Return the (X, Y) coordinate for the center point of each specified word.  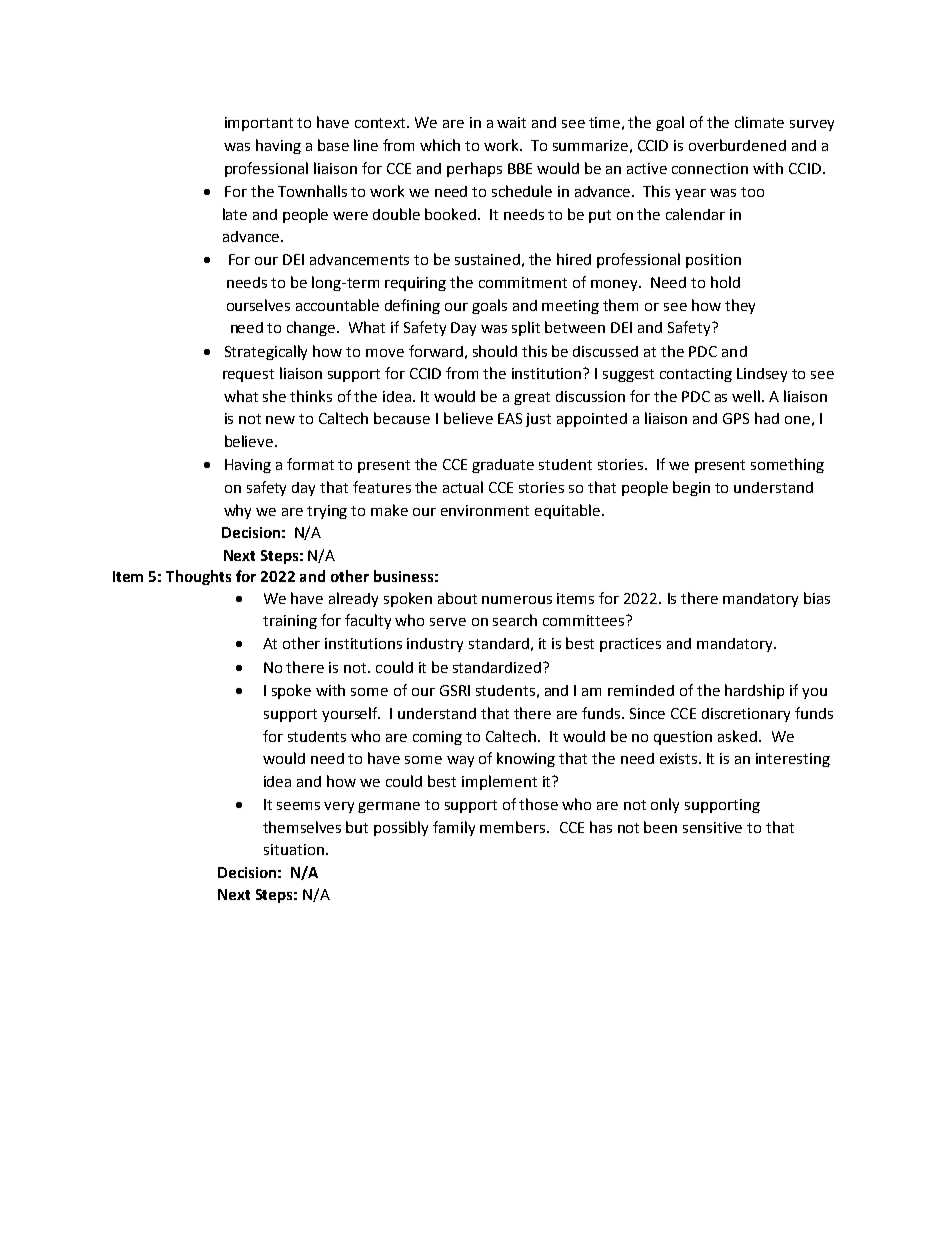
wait (511, 122)
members (514, 827)
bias (817, 598)
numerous (517, 600)
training (290, 622)
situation (294, 849)
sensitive (712, 827)
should (495, 351)
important (259, 124)
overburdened (737, 145)
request (248, 375)
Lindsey (762, 375)
